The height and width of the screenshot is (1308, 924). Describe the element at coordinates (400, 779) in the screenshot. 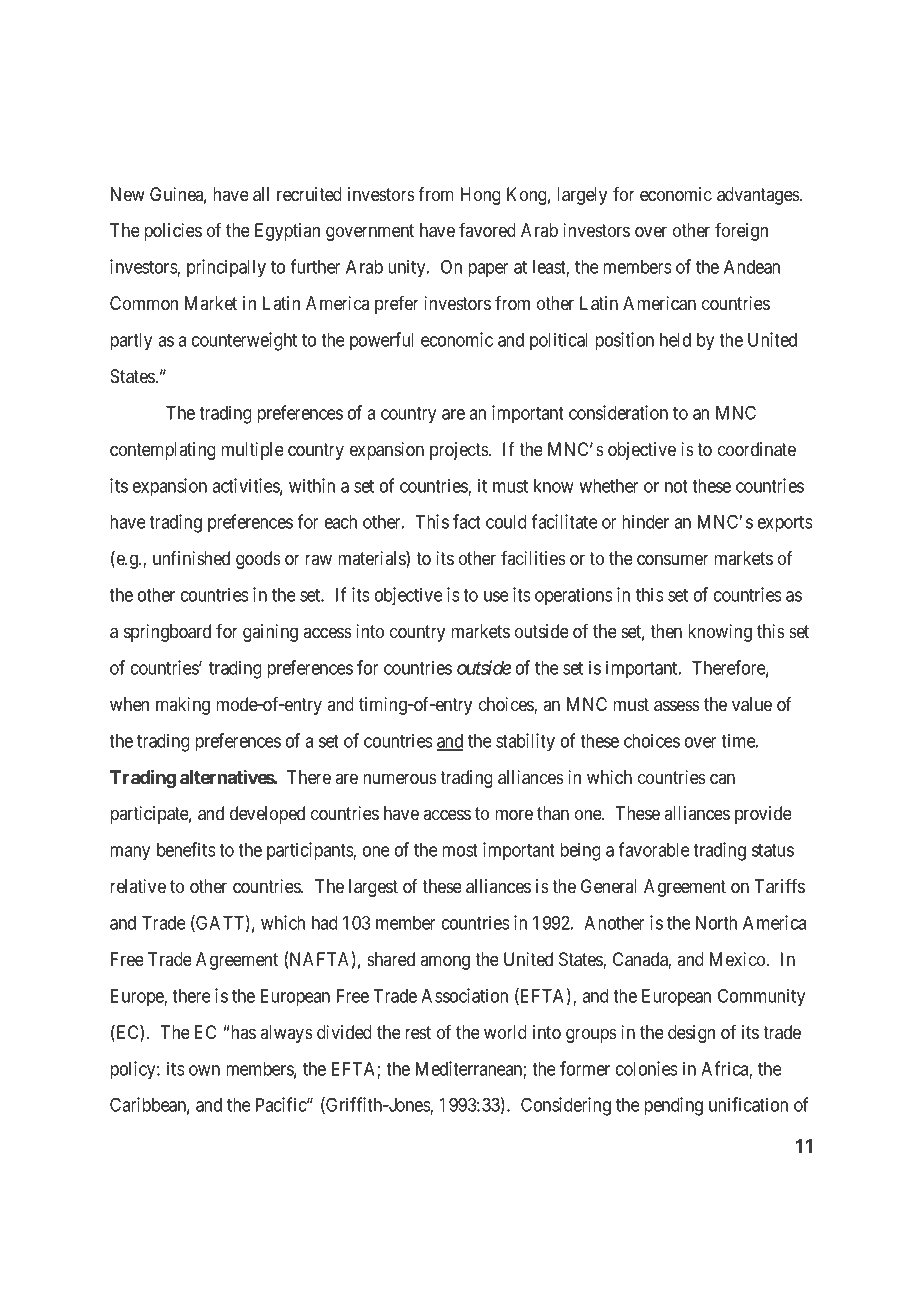

I see `numerous` at that location.
